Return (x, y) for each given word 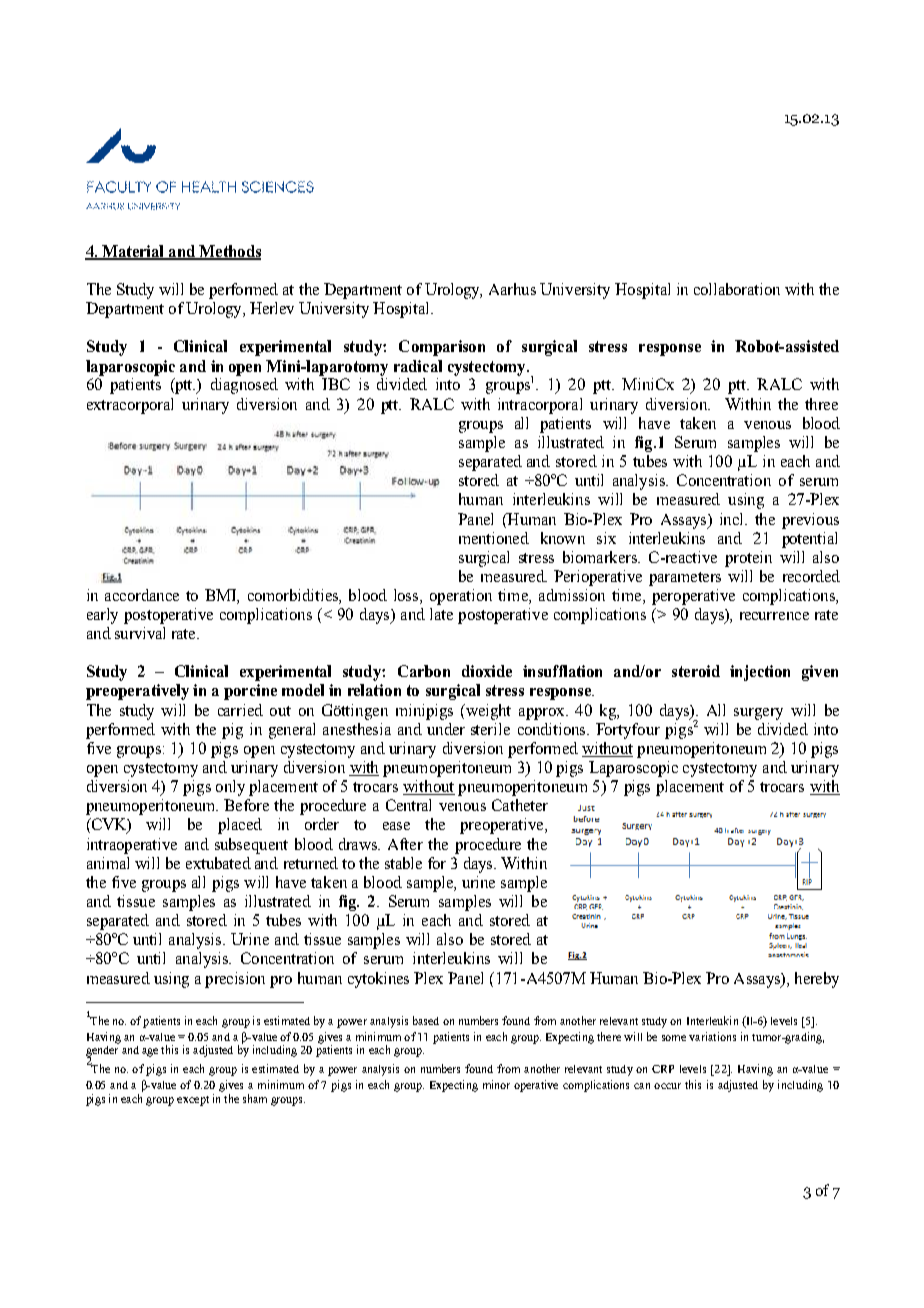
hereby (817, 980)
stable (403, 863)
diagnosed (244, 386)
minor (496, 1084)
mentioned (494, 538)
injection (760, 673)
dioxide (487, 671)
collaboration (737, 289)
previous (810, 521)
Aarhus (512, 289)
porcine (250, 692)
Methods (229, 252)
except (193, 1101)
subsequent (251, 846)
